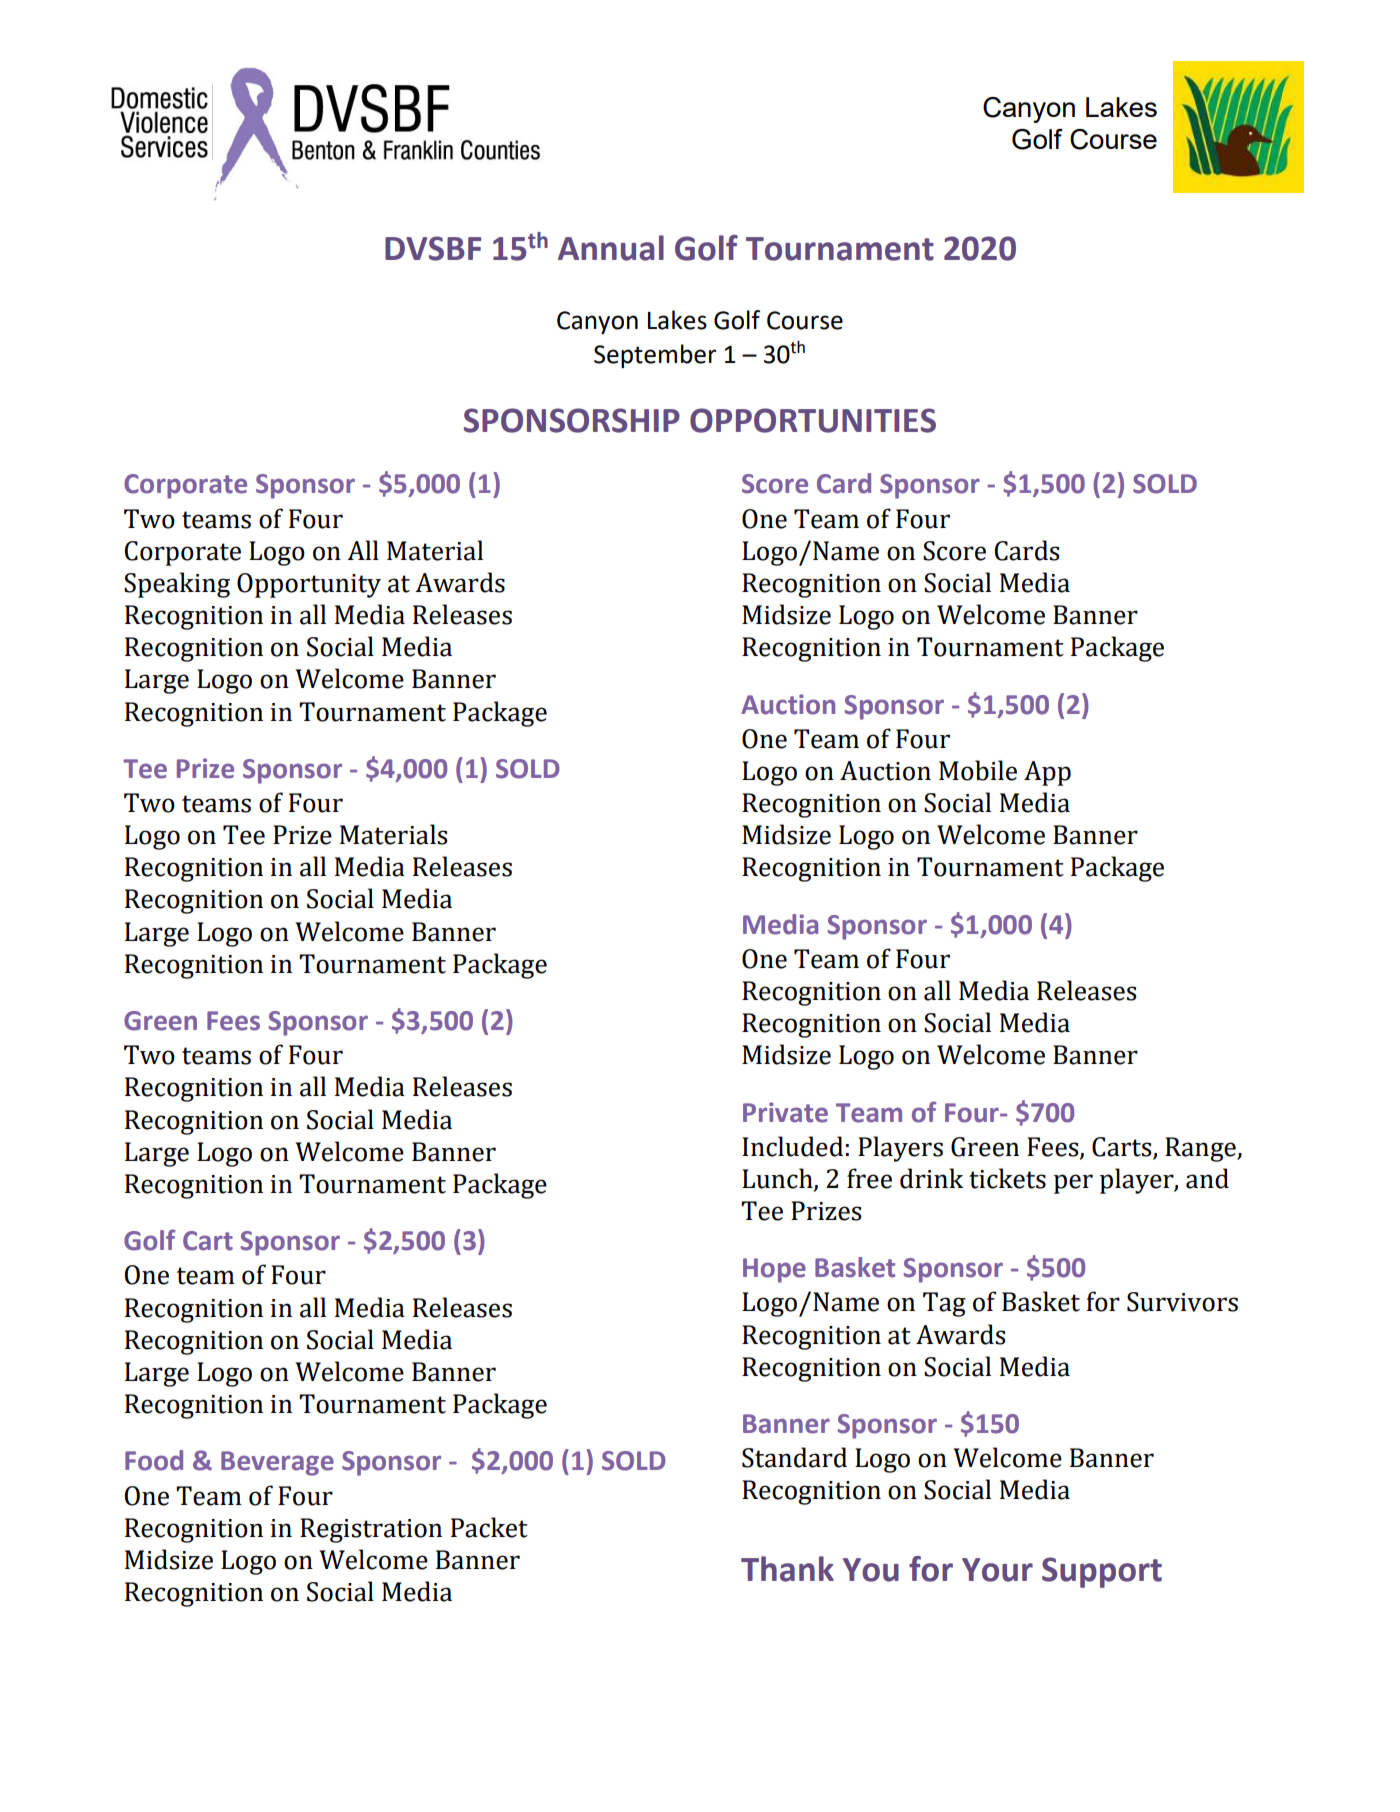 Image resolution: width=1400 pixels, height=1812 pixels. Describe the element at coordinates (1073, 1184) in the screenshot. I see `per` at that location.
